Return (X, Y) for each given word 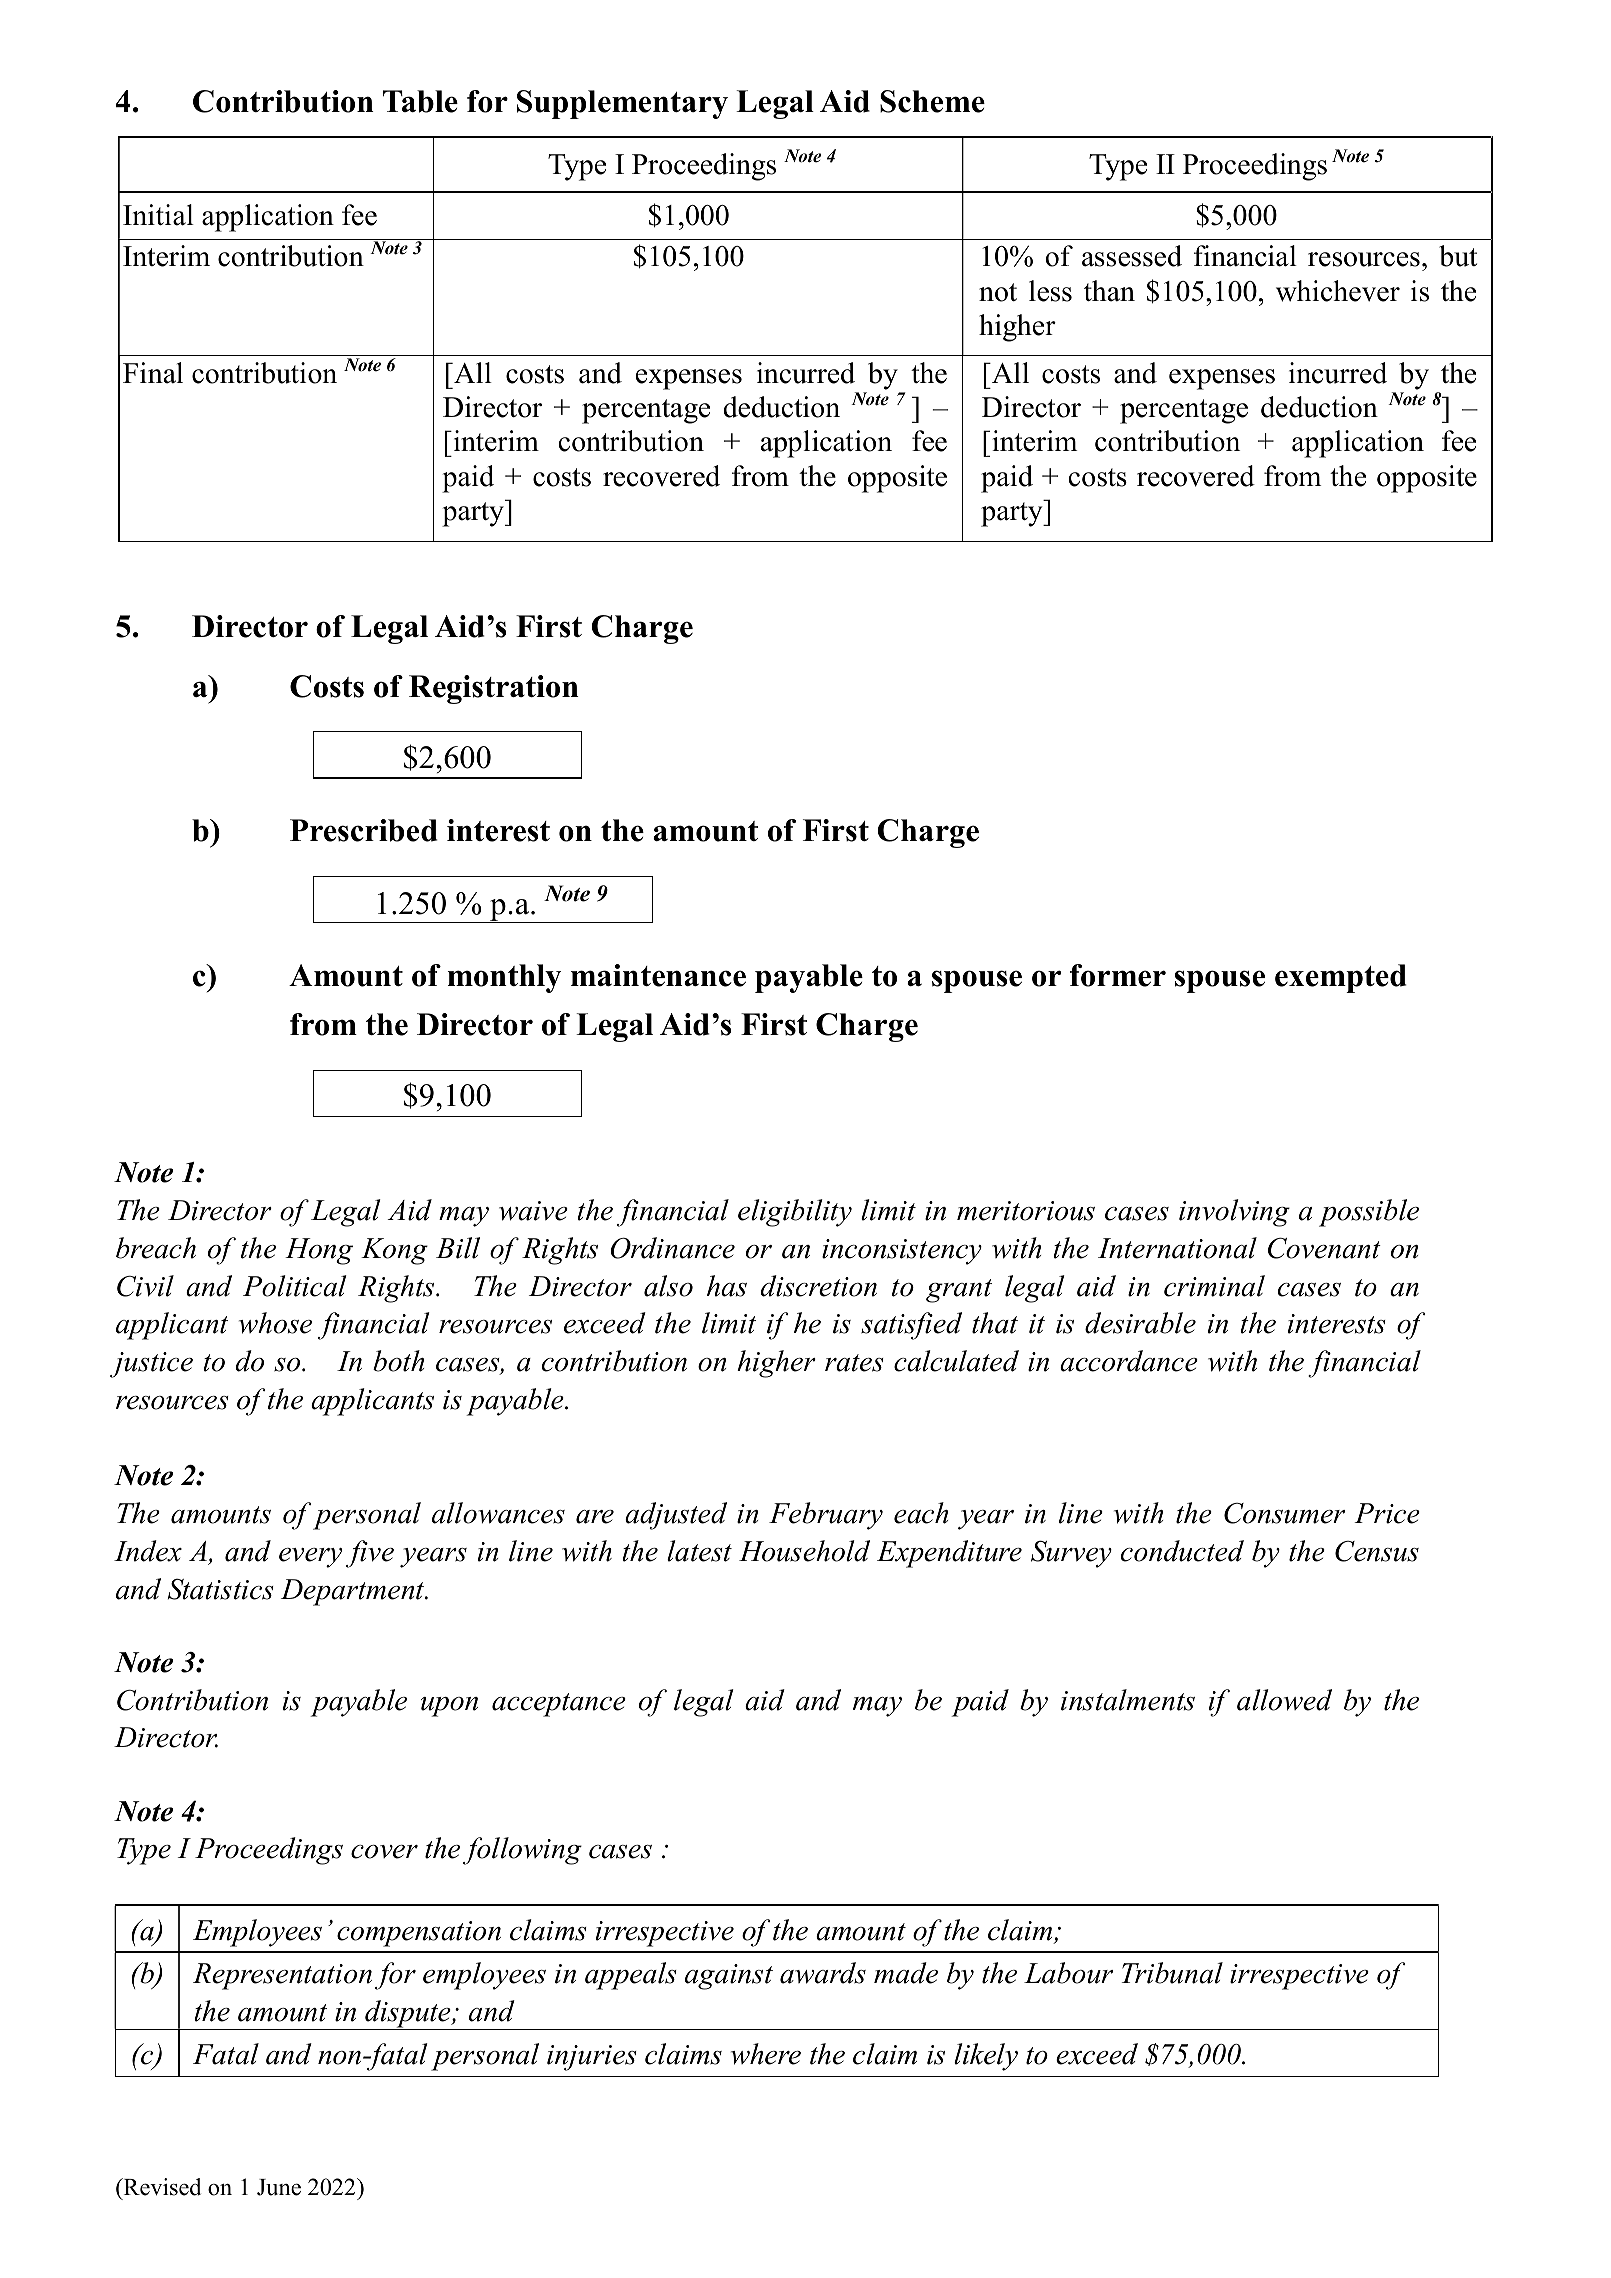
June (279, 2187)
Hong (319, 1251)
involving (1234, 1213)
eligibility (795, 1213)
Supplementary (622, 104)
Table (420, 101)
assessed (1132, 256)
